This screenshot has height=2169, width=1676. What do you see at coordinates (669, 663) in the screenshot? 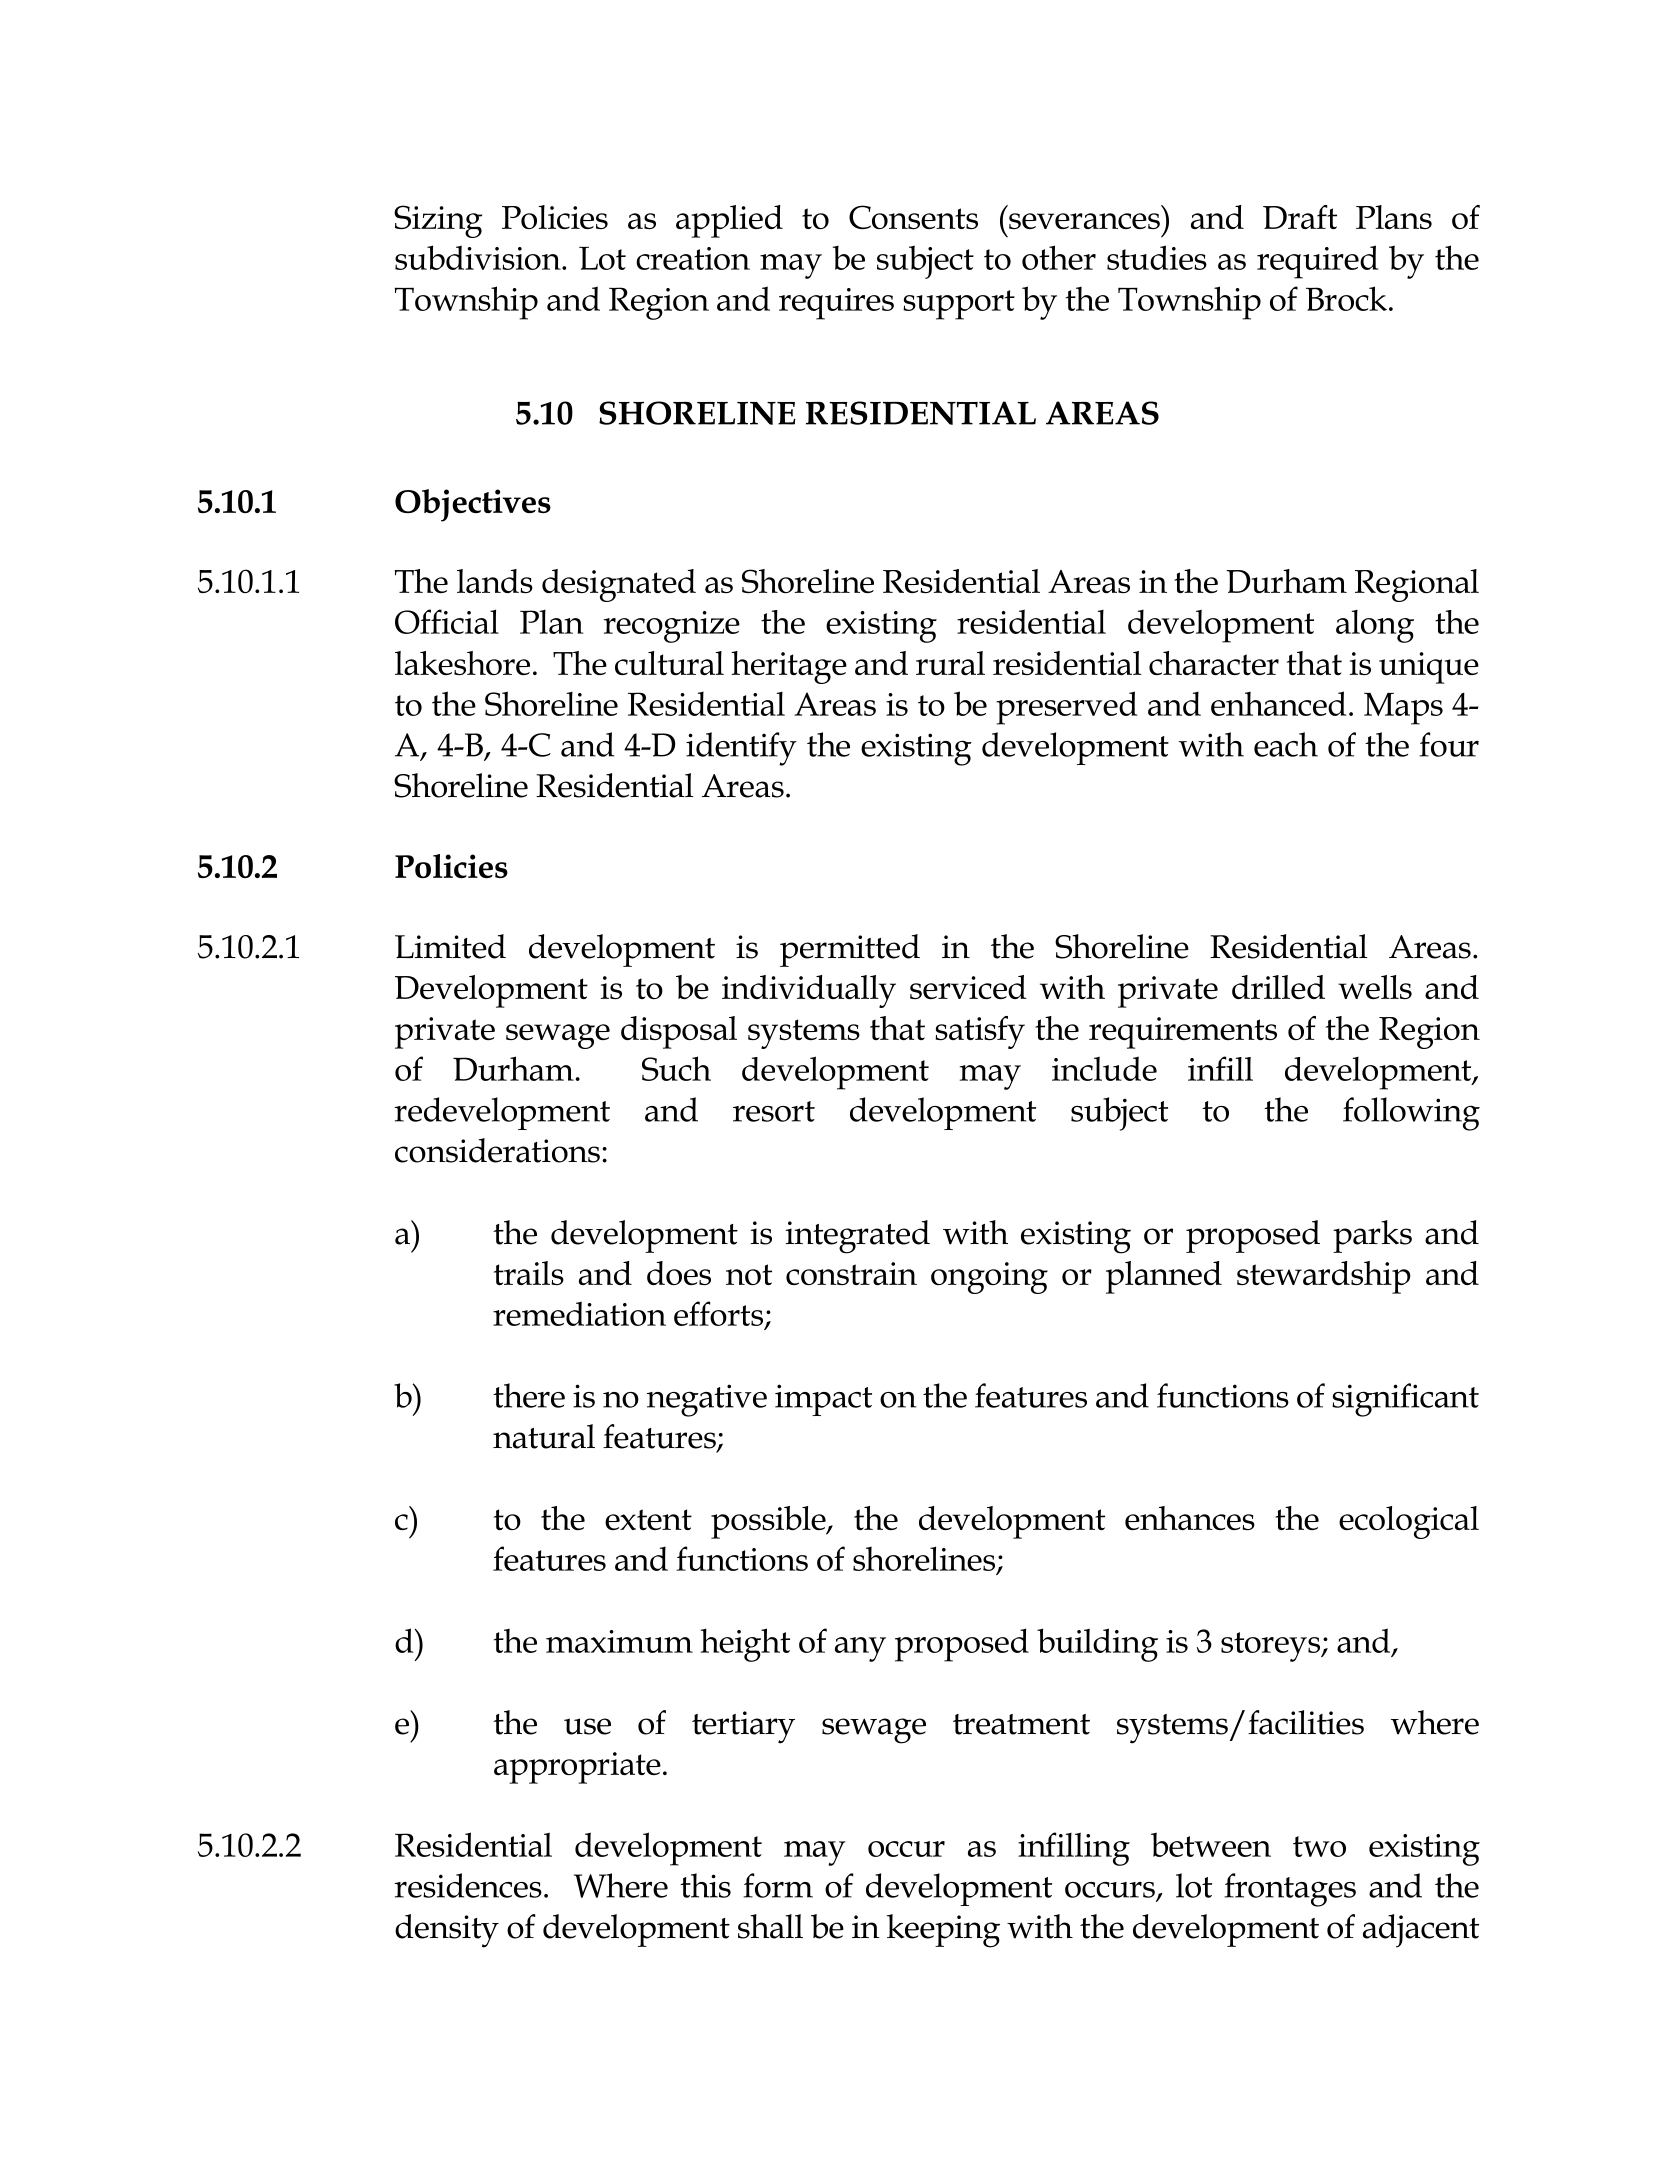
I see `cultural` at bounding box center [669, 663].
